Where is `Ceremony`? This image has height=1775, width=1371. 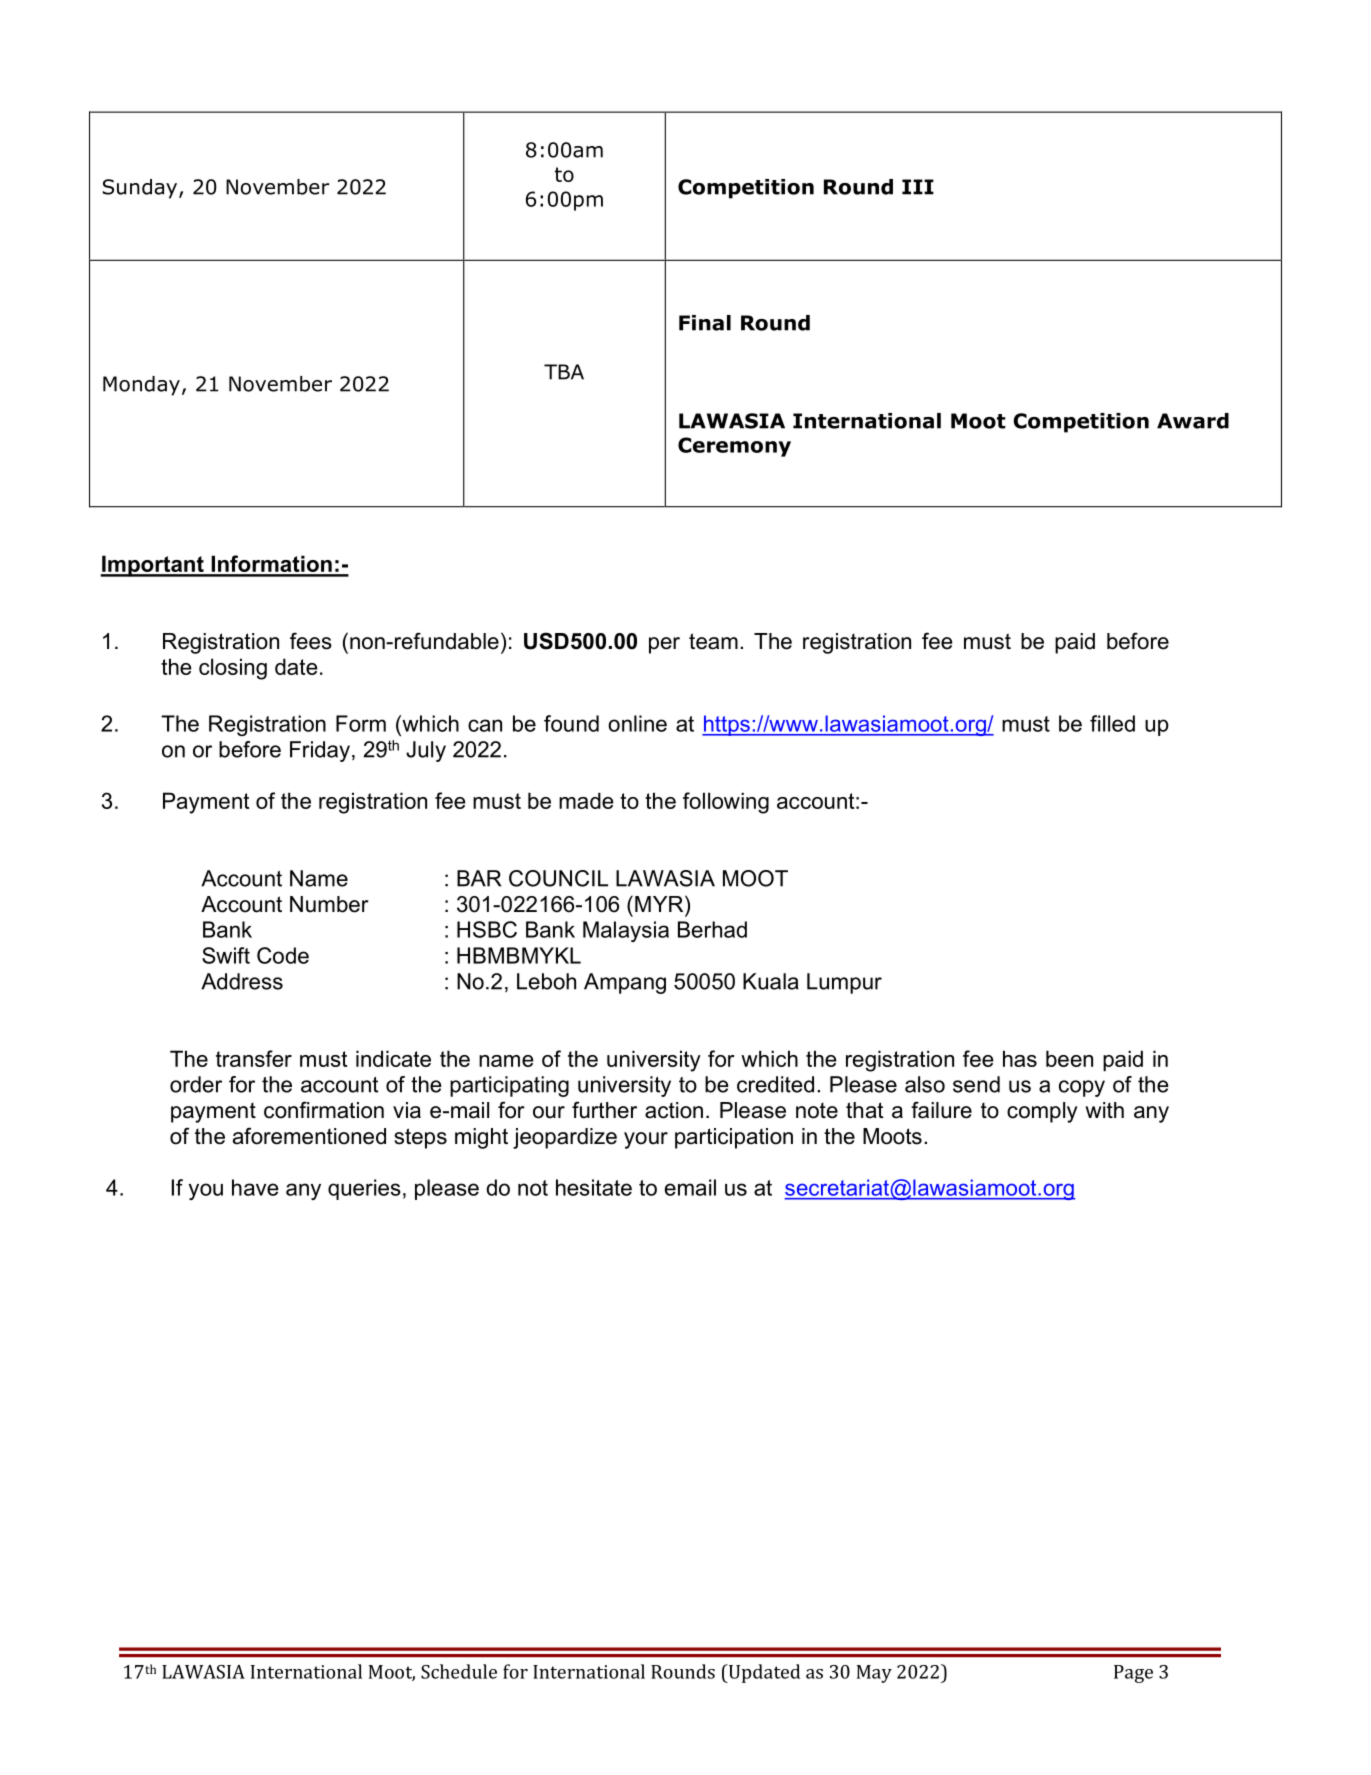 Ceremony is located at coordinates (734, 447).
